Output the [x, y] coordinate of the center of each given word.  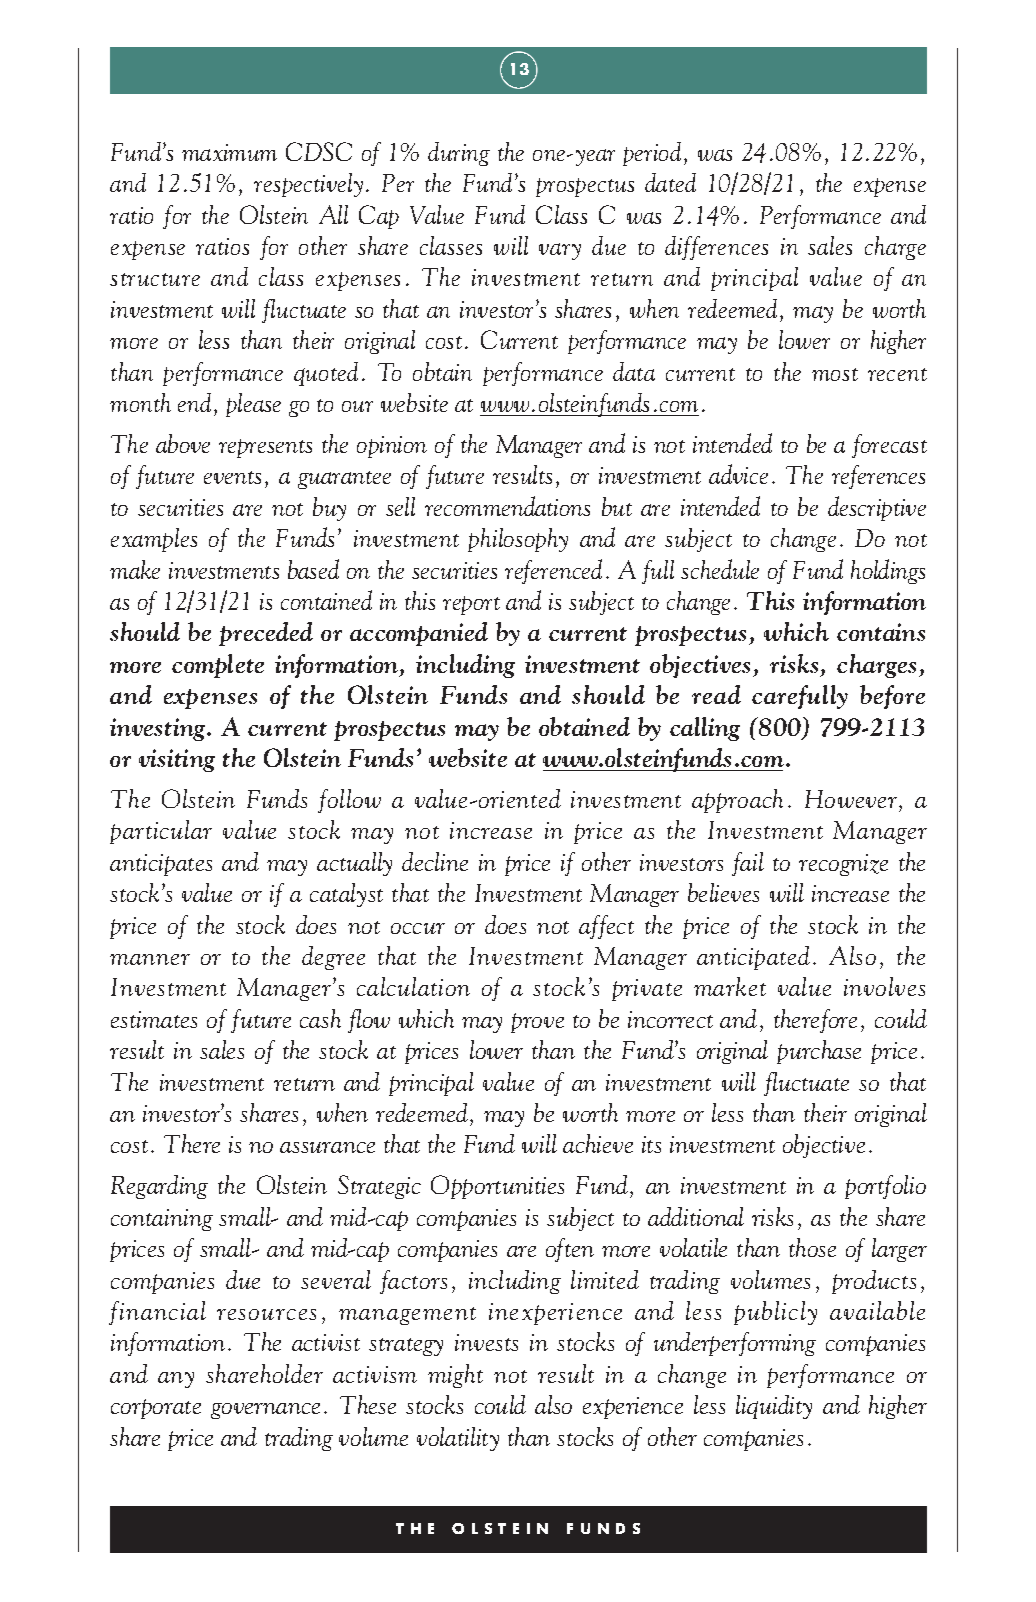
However [851, 799]
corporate [156, 1409]
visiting [177, 760]
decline [435, 861]
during [459, 154]
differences [716, 248]
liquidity [774, 1407]
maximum [229, 152]
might [455, 1376]
